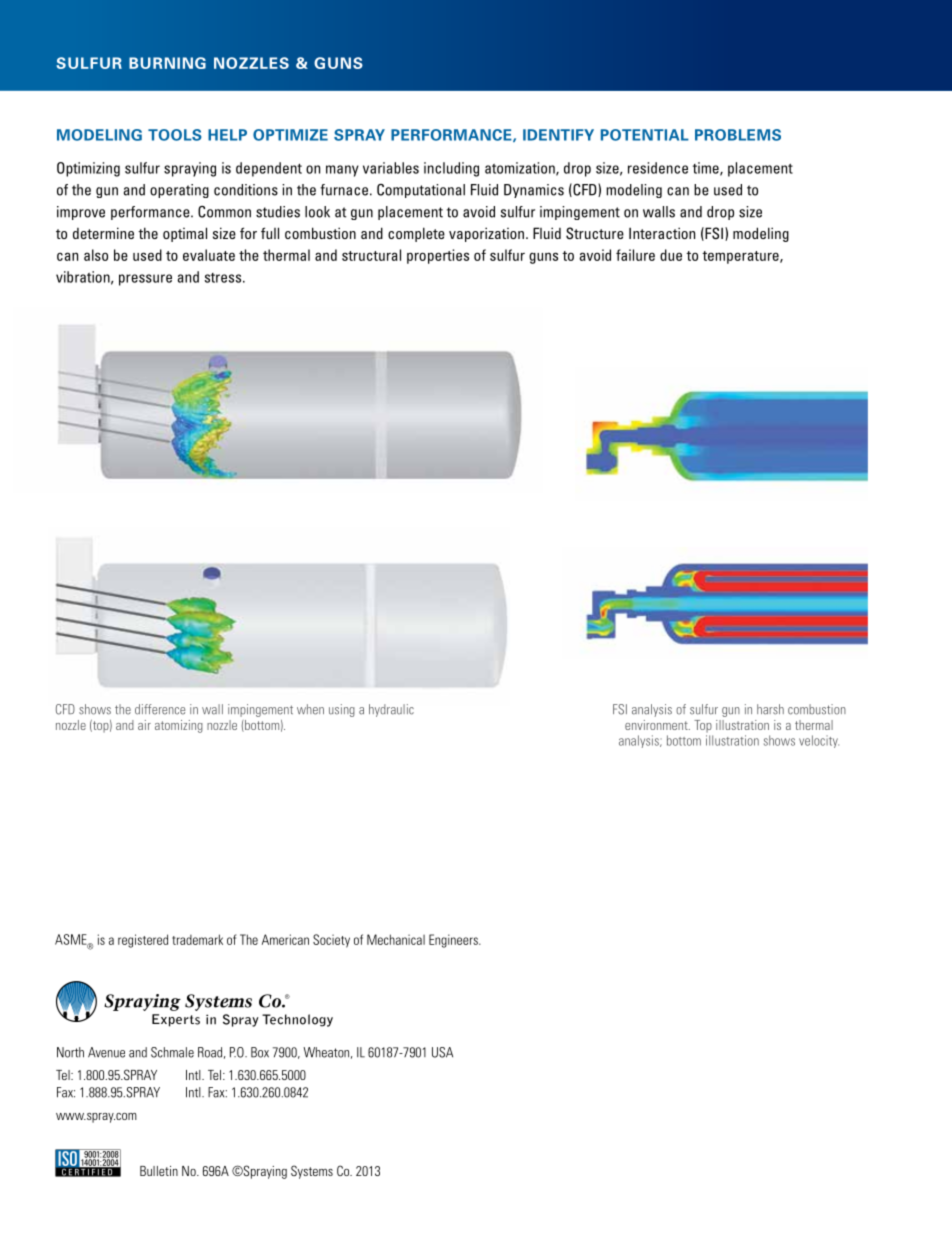 Image resolution: width=952 pixels, height=1233 pixels. Describe the element at coordinates (179, 726) in the page. I see `atomizing` at that location.
